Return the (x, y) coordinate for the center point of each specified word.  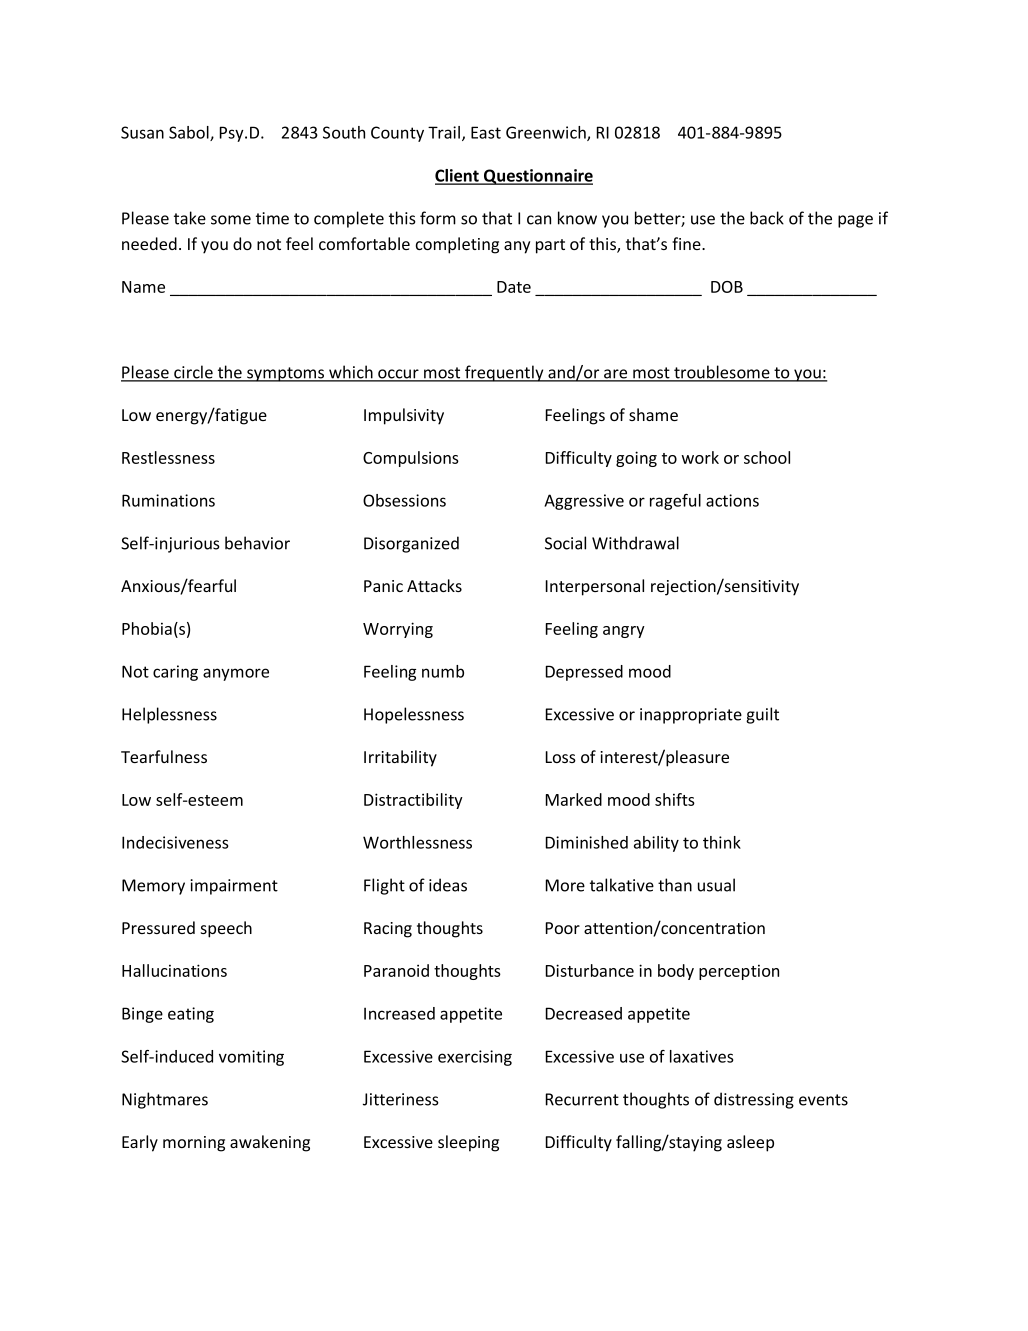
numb (443, 671)
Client (458, 176)
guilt (762, 715)
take (190, 218)
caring (175, 673)
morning (194, 1144)
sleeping (468, 1143)
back (767, 218)
